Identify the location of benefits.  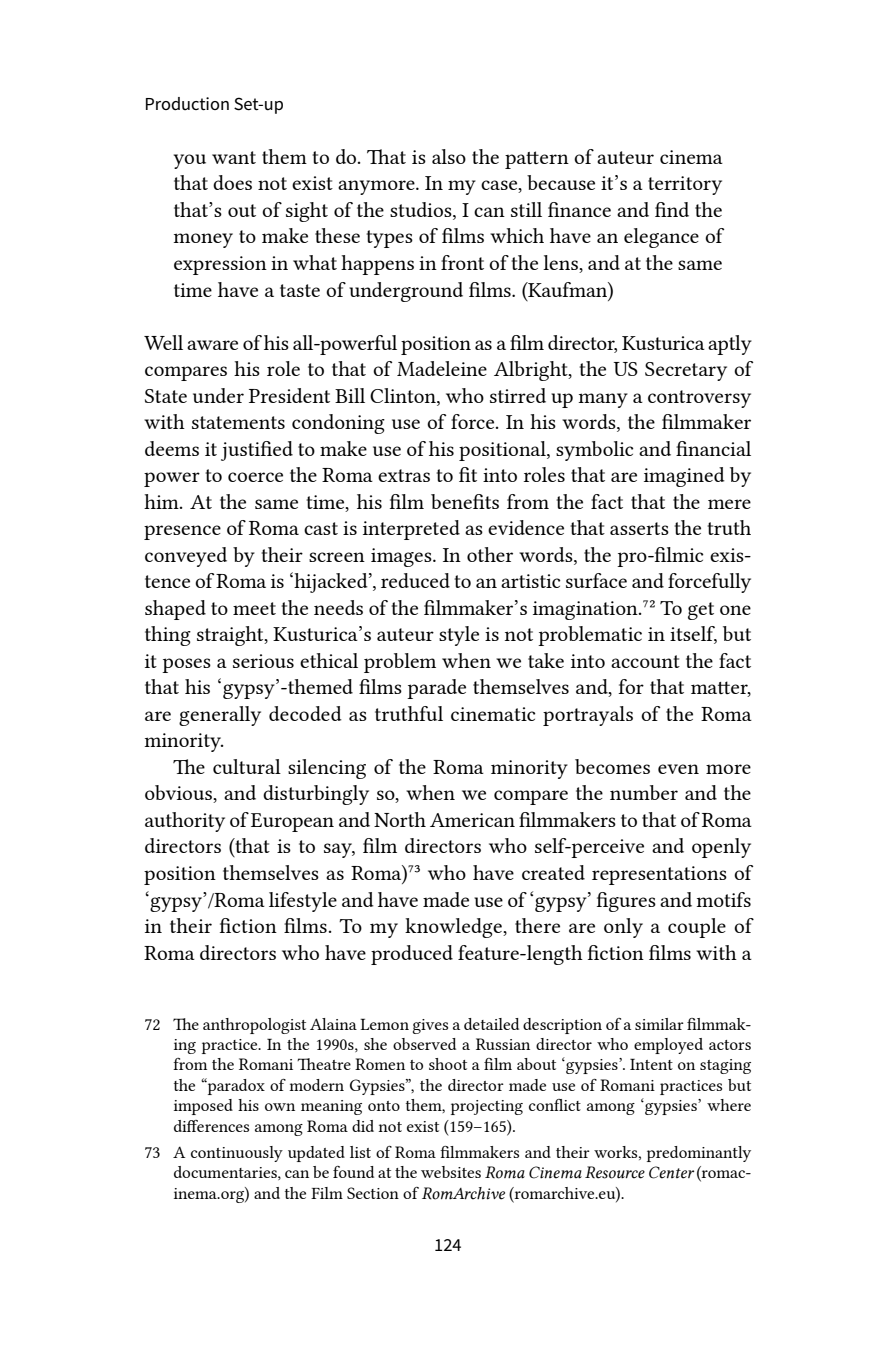
(465, 501).
